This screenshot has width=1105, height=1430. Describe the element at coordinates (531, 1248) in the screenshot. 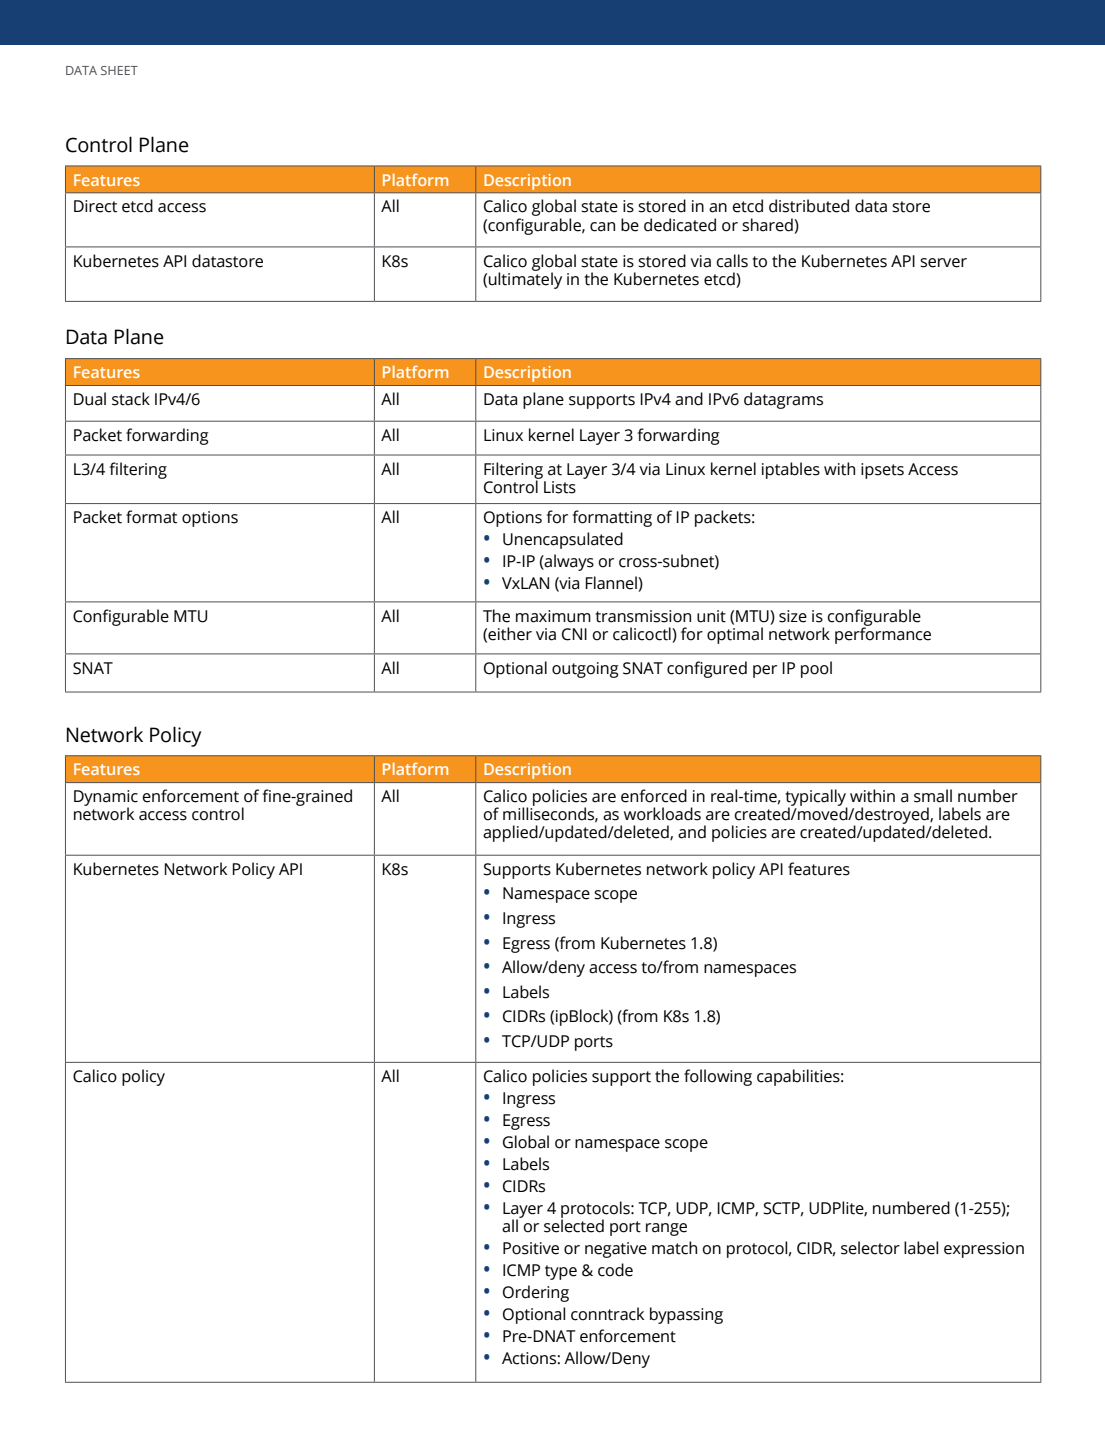

I see `Positive` at that location.
